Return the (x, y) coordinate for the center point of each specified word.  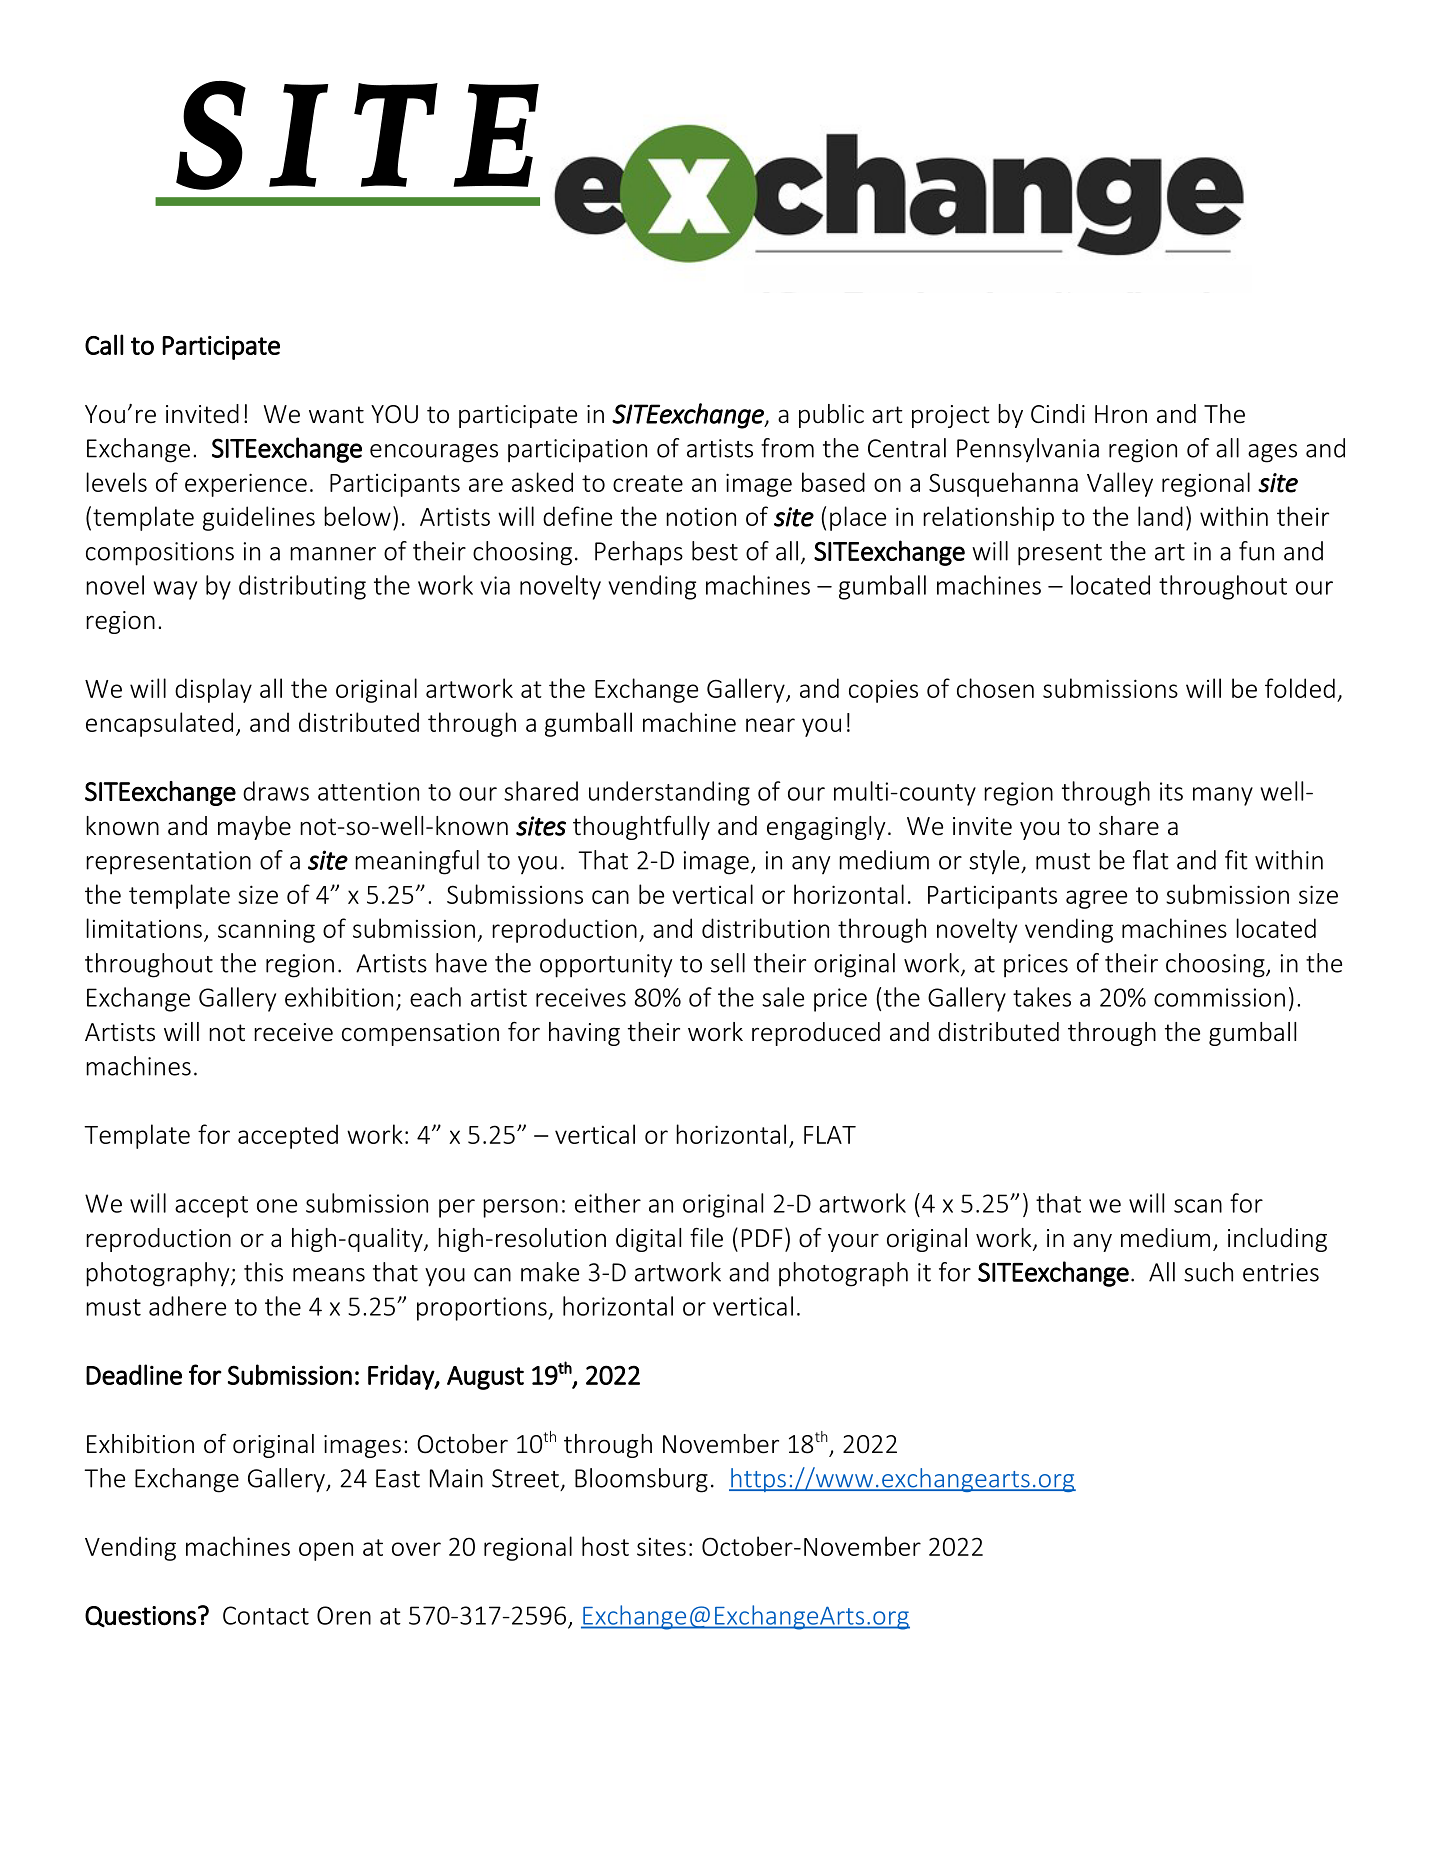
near (770, 725)
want (336, 415)
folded (1300, 688)
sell (728, 963)
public (831, 416)
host (605, 1546)
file (706, 1237)
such (1208, 1272)
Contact (266, 1615)
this (263, 1272)
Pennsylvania (1028, 450)
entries (1281, 1272)
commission (1219, 997)
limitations (144, 928)
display (213, 690)
